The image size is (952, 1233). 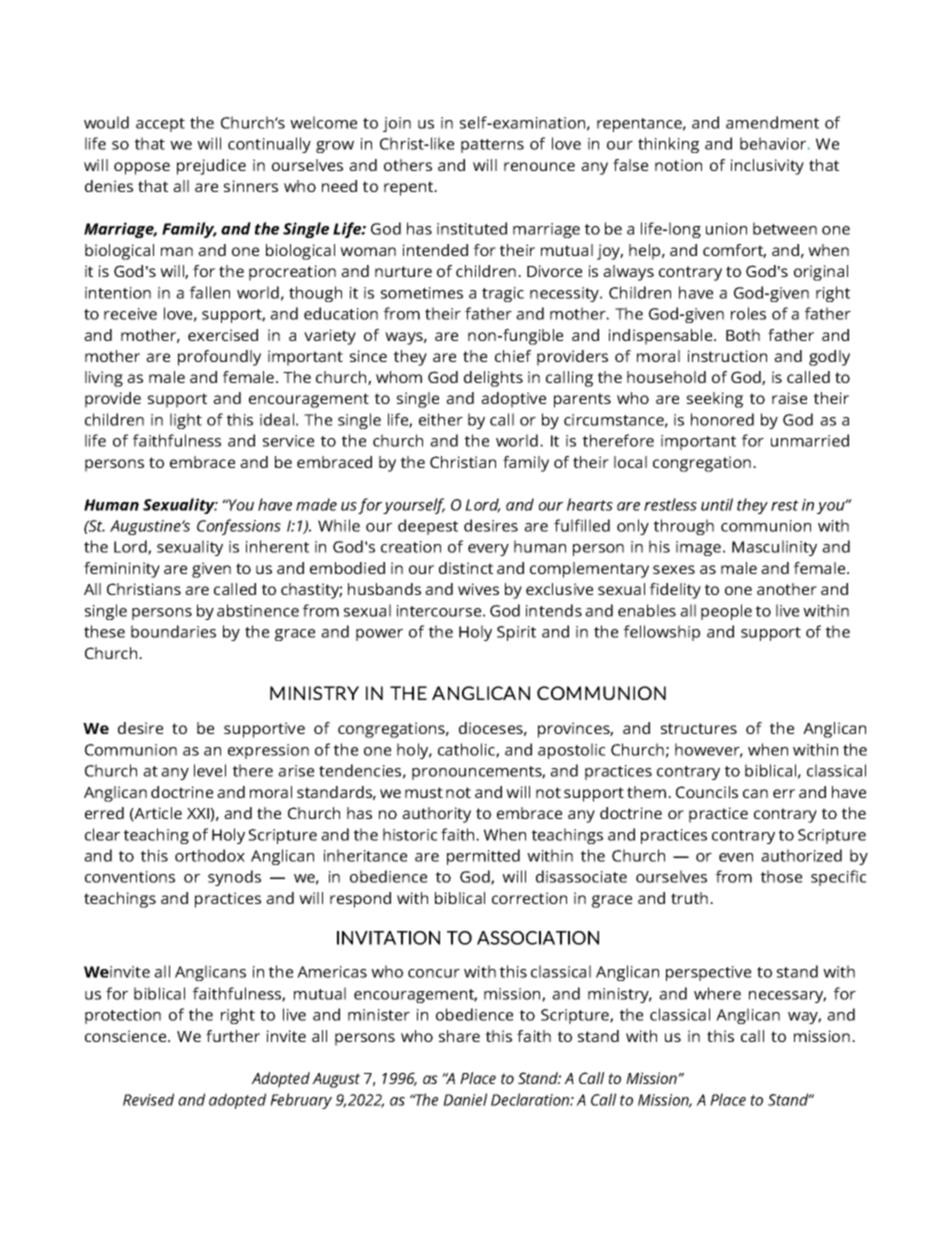 I want to click on level, so click(x=210, y=770).
